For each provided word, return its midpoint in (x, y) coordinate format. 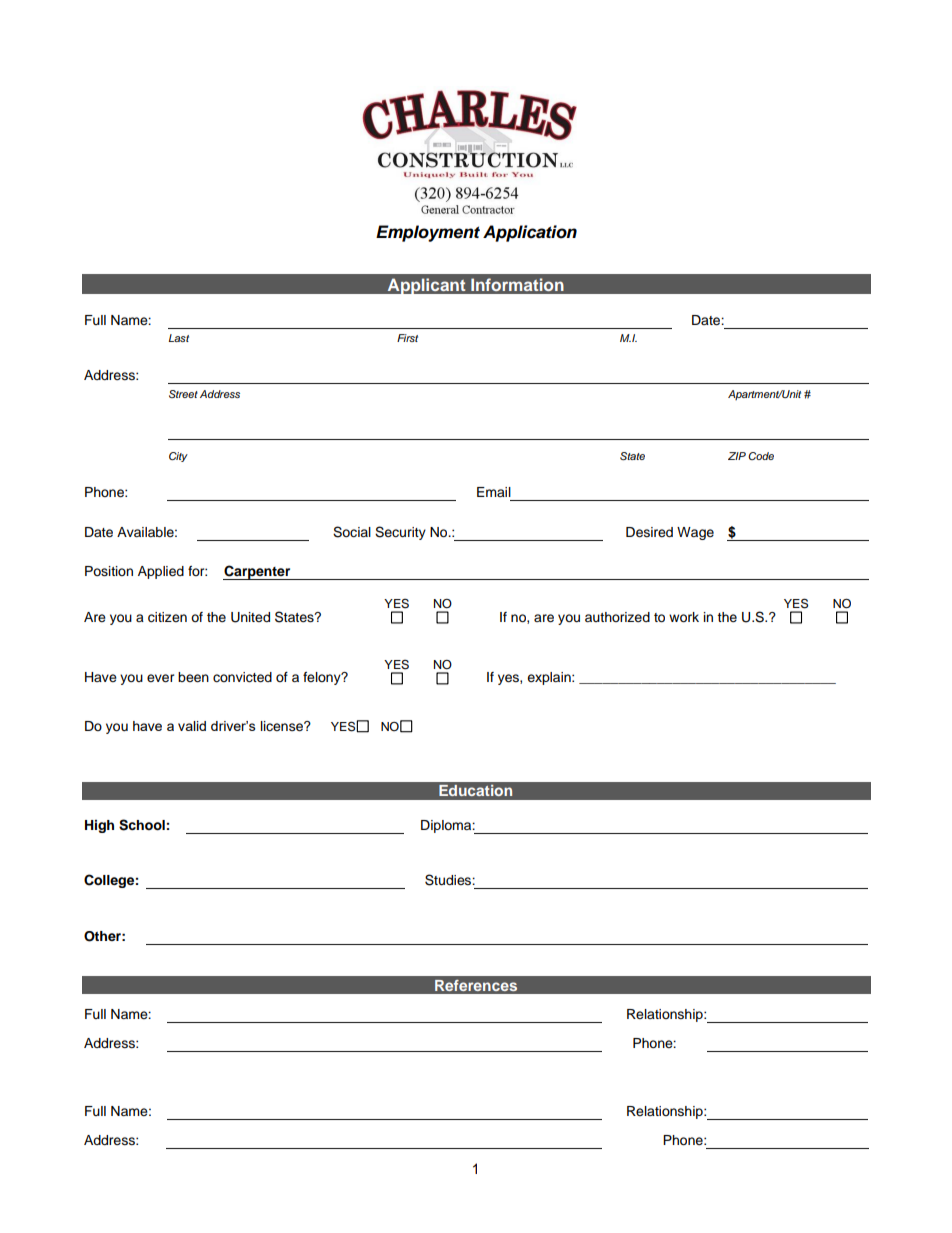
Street (183, 394)
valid (192, 726)
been (193, 677)
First (407, 338)
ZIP (737, 456)
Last (179, 338)
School (142, 825)
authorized (617, 617)
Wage (695, 533)
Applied (161, 572)
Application (530, 233)
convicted (242, 677)
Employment (428, 233)
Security (400, 533)
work (684, 617)
